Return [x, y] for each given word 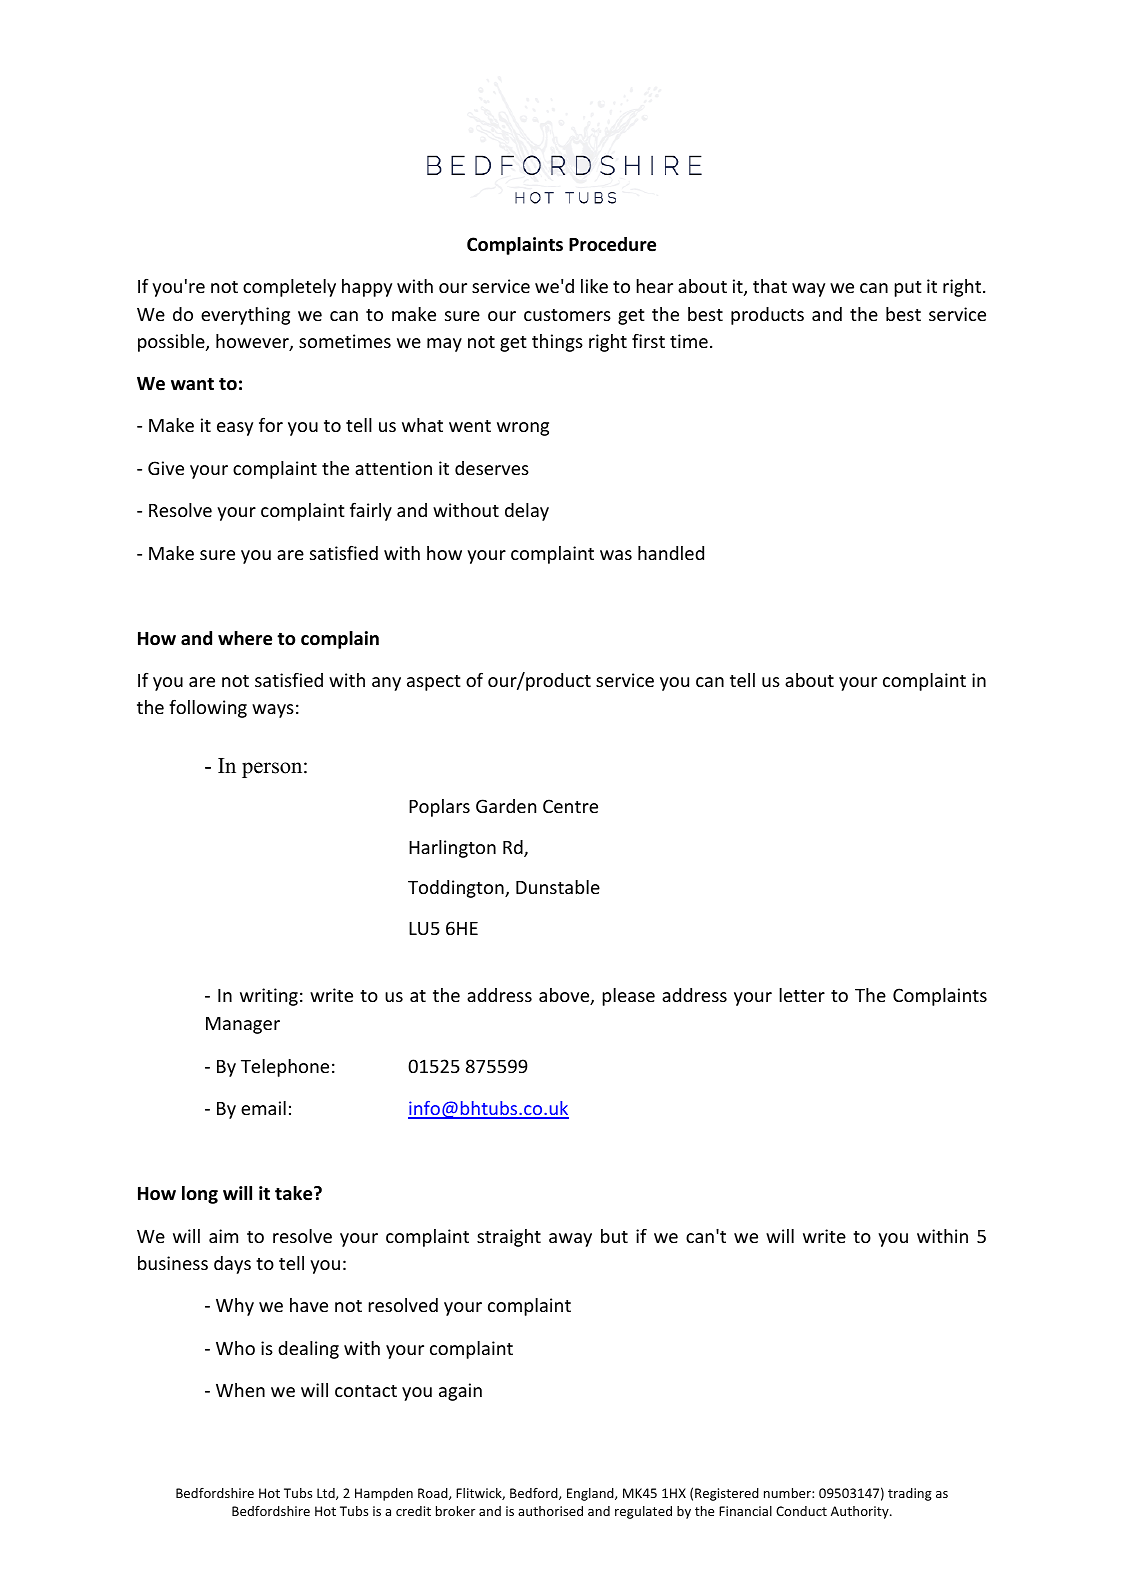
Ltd [327, 1494]
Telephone [285, 1068]
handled [671, 553]
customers [567, 315]
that [770, 286]
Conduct [801, 1511]
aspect [434, 683]
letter [802, 995]
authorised [550, 1511]
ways [273, 711]
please [628, 997]
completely [289, 288]
